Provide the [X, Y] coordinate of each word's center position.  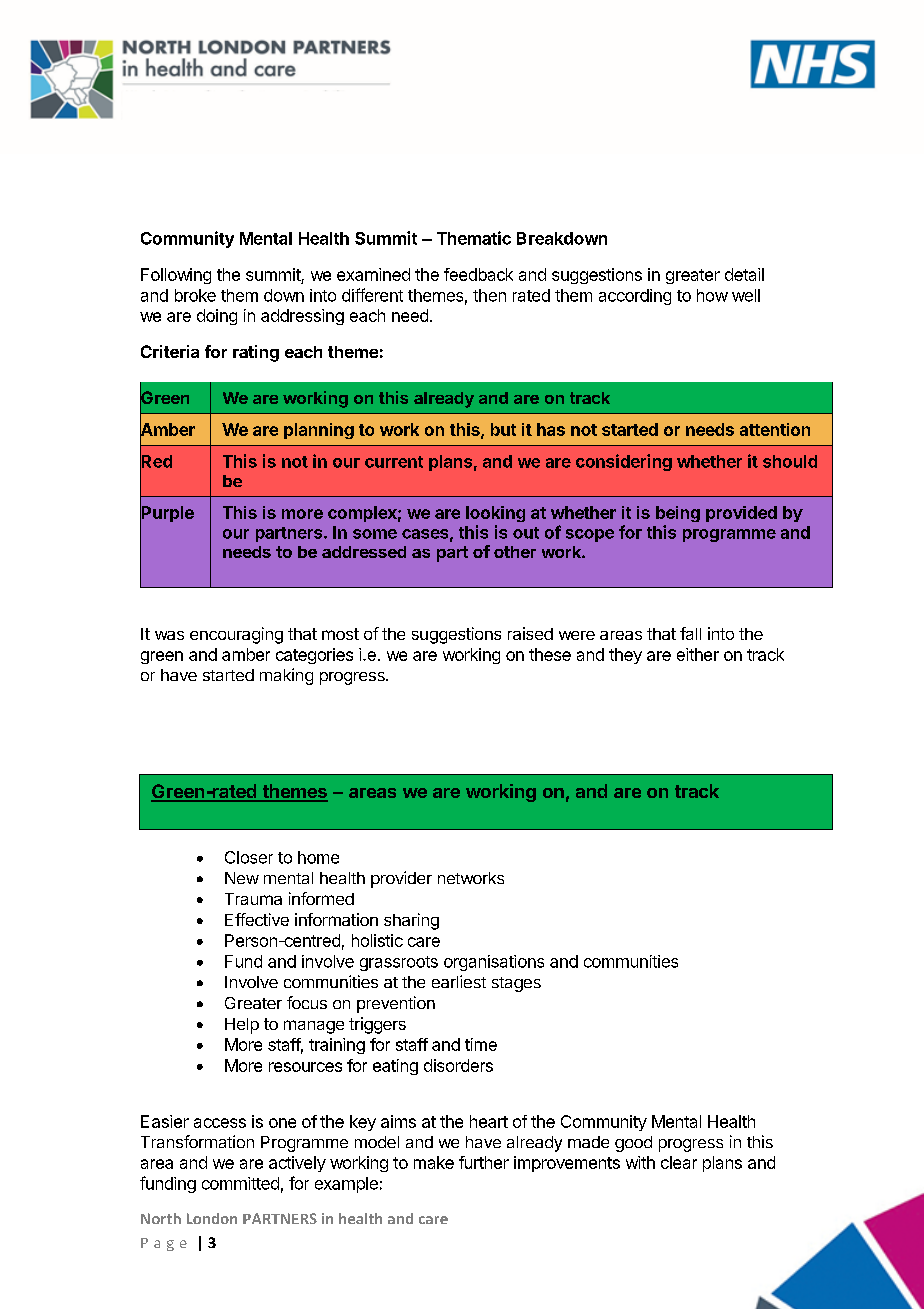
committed [240, 1183]
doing [217, 317]
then [489, 295]
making [286, 676]
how [712, 295]
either [698, 654]
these [550, 654]
